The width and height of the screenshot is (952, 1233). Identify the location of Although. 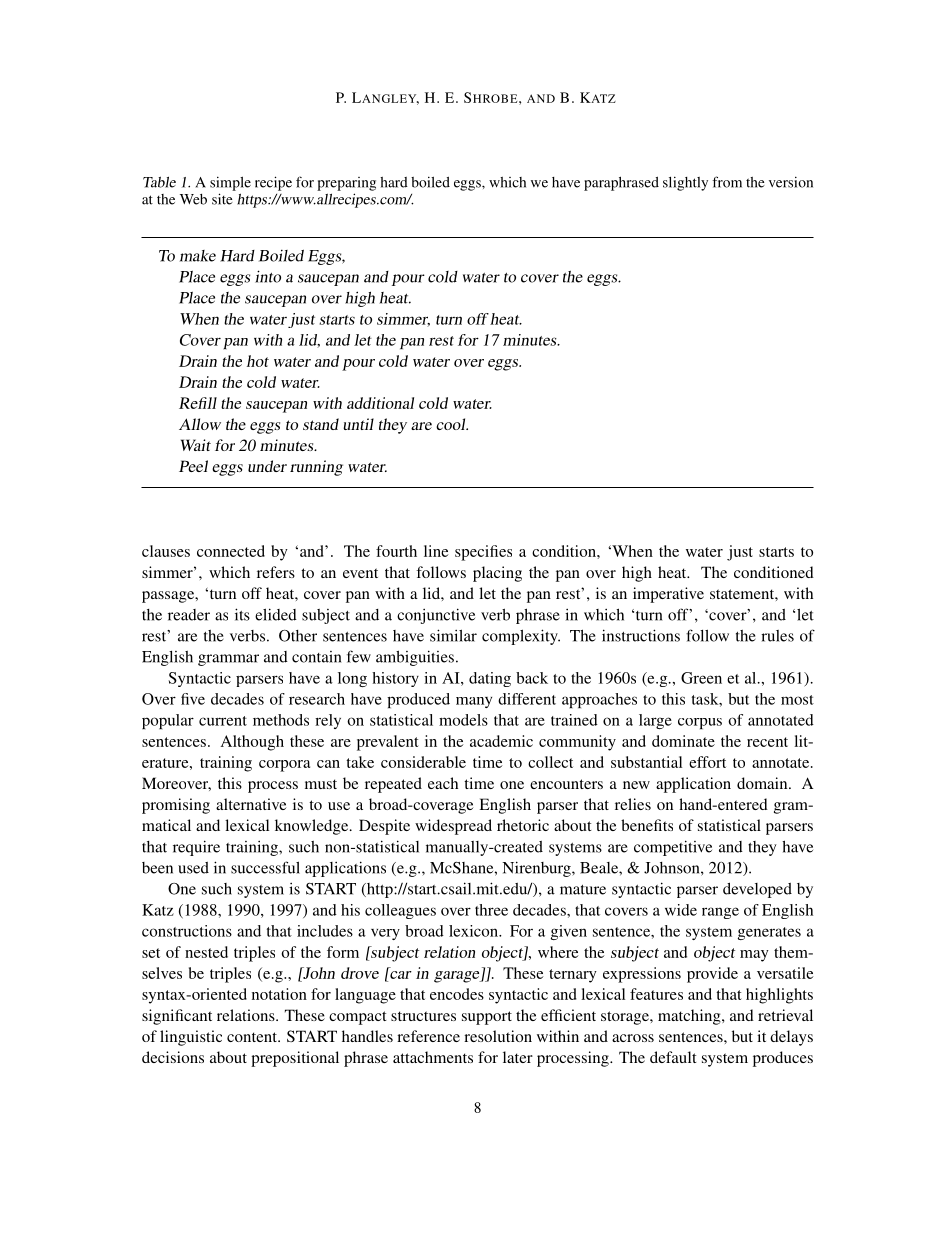
(252, 743).
